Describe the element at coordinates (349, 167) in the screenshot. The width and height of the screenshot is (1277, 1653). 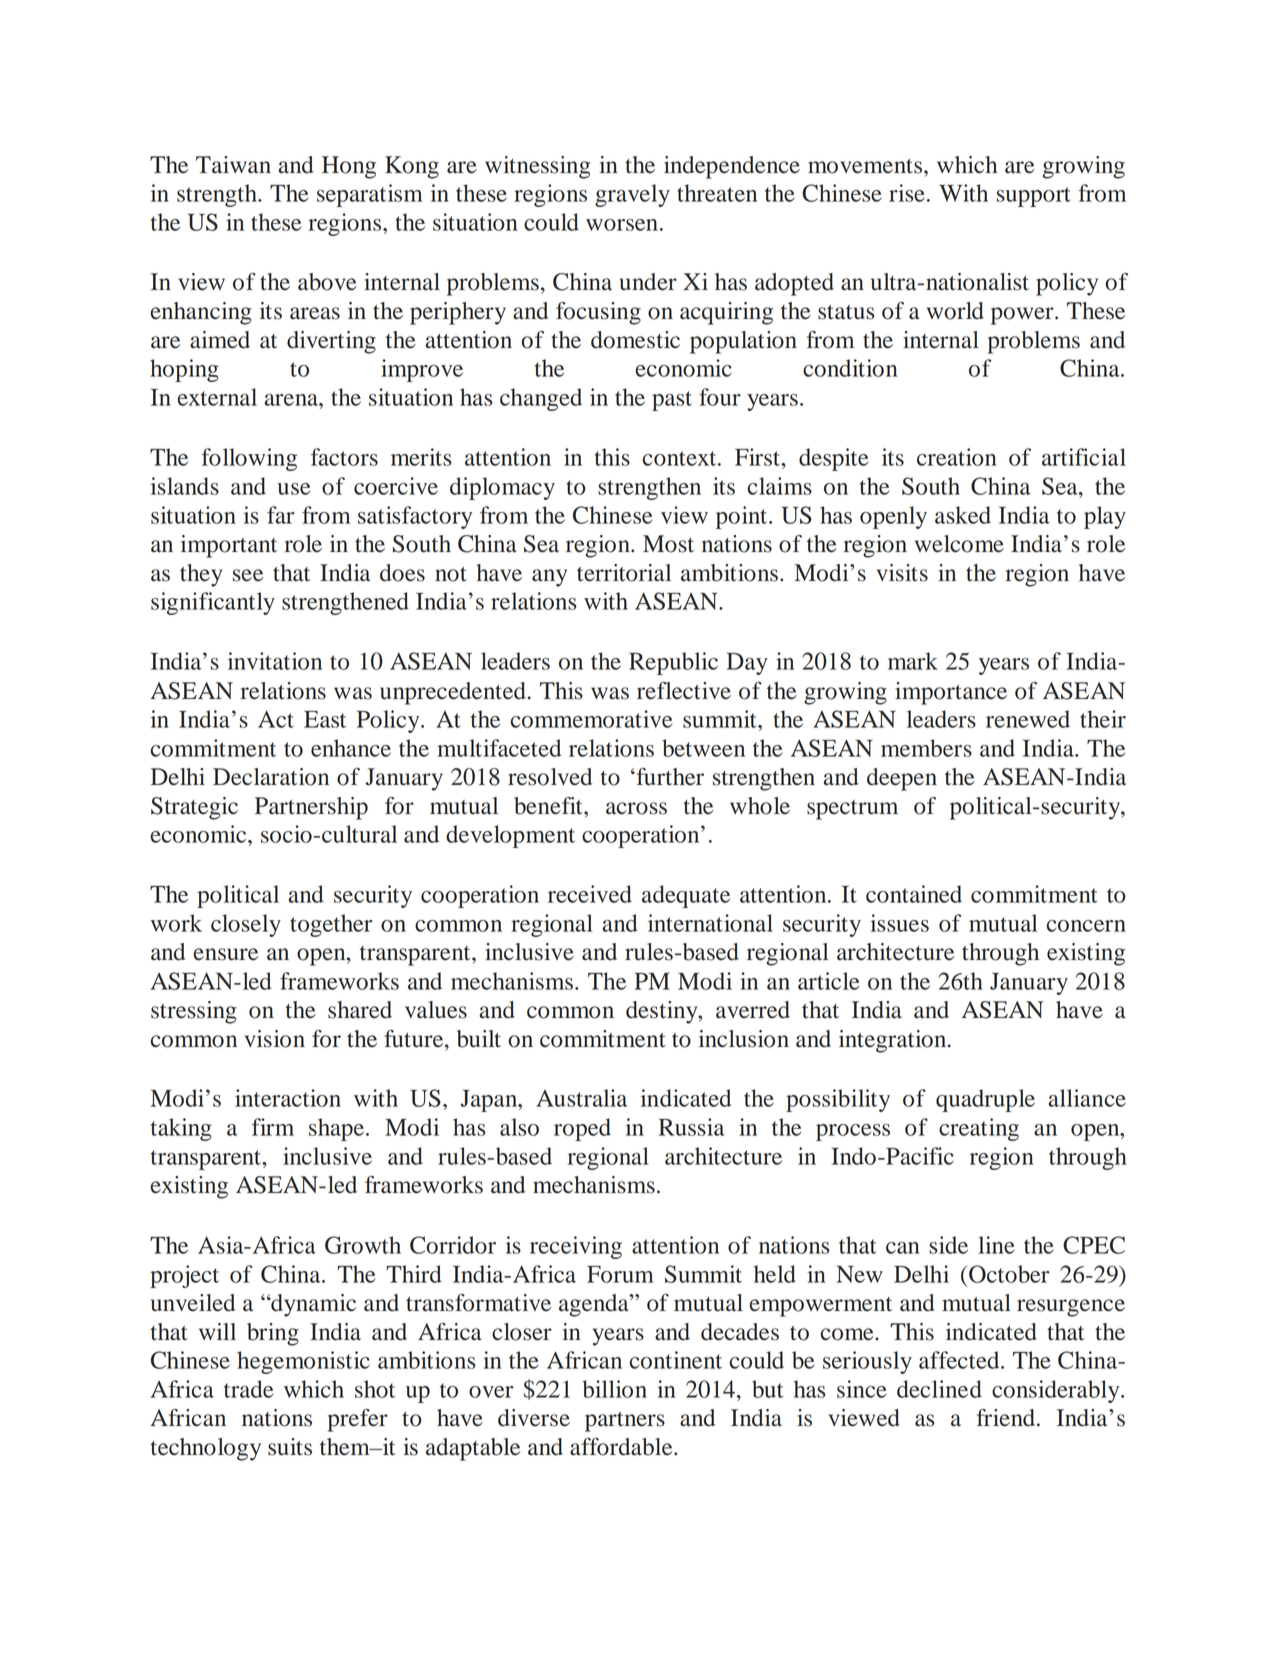
I see `Hong` at that location.
